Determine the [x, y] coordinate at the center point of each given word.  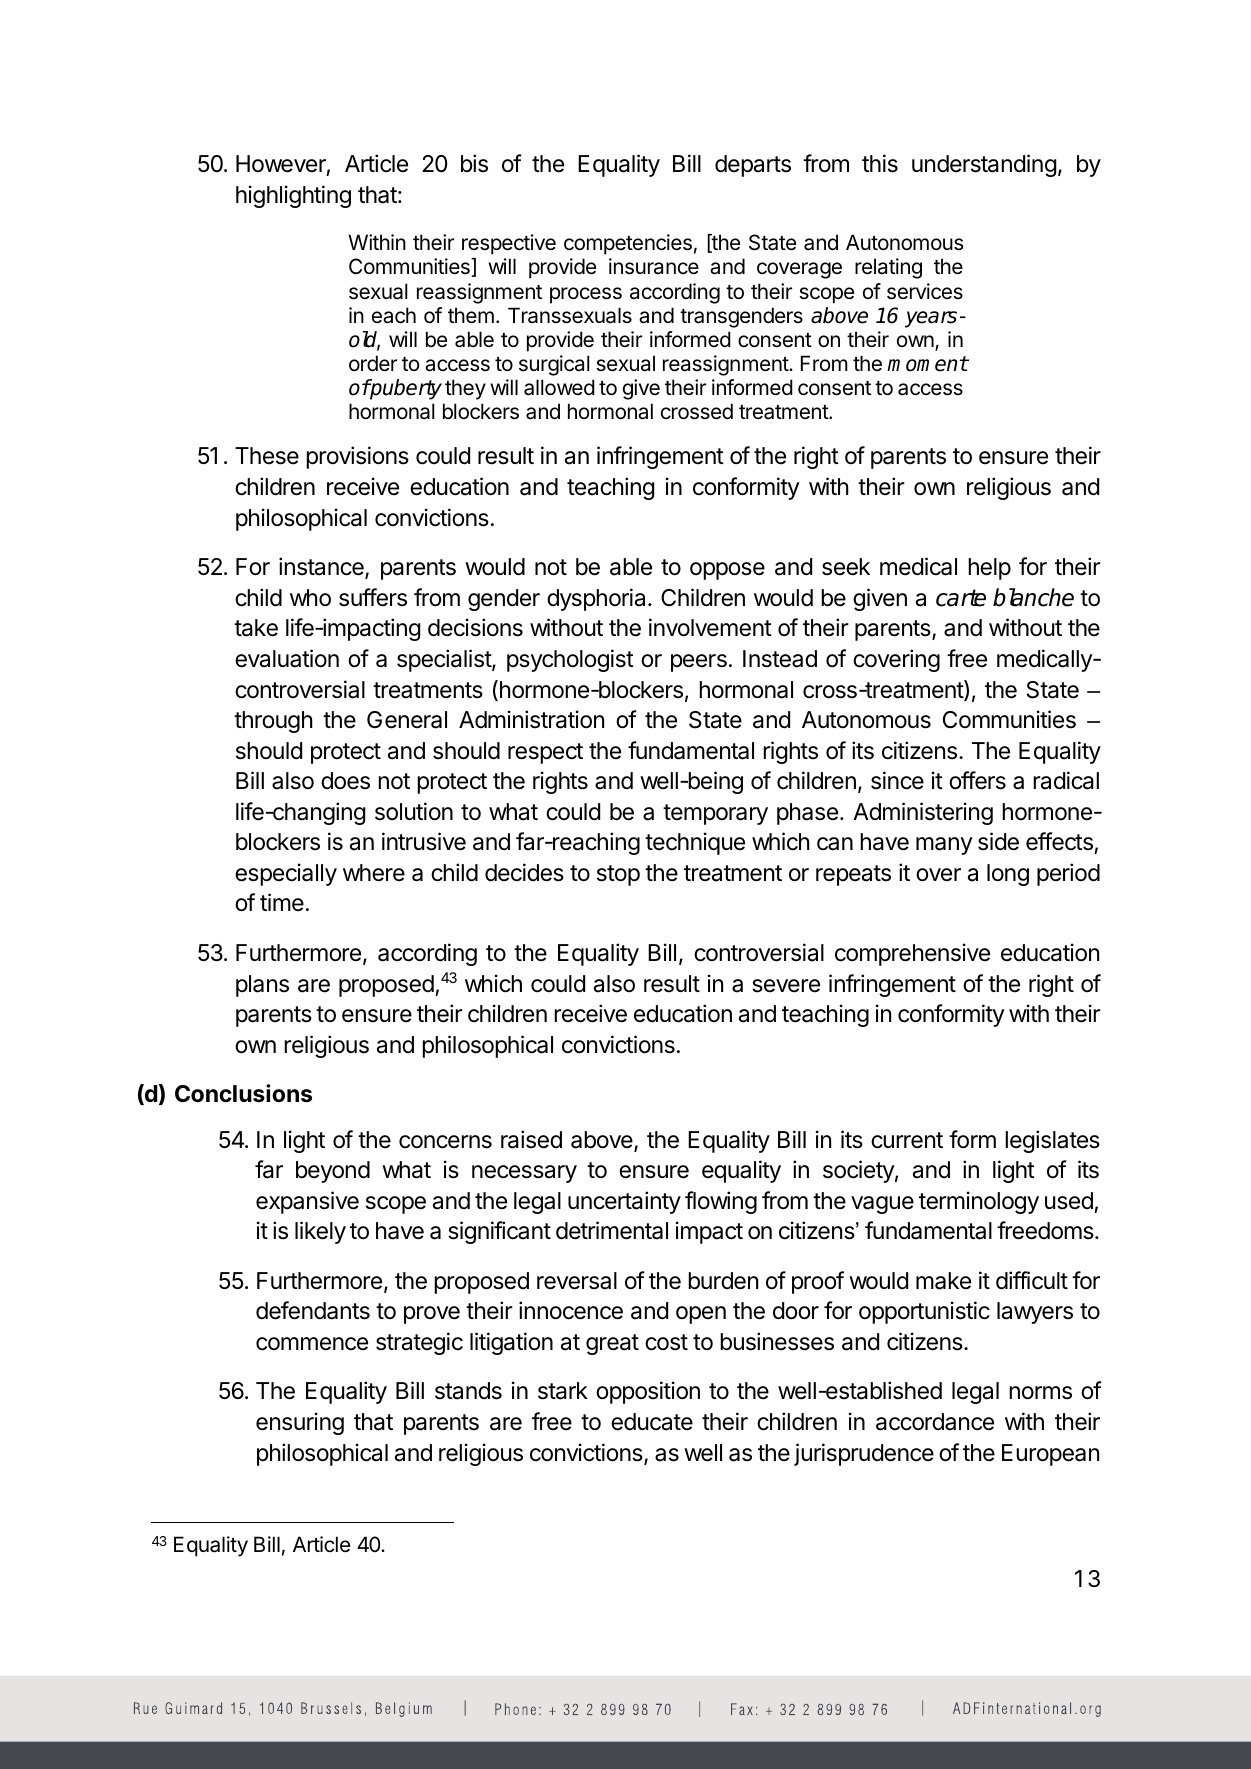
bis [474, 163]
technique [695, 843]
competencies [628, 244]
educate [652, 1422]
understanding [984, 165]
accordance [935, 1422]
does [345, 781]
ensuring [300, 1423]
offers [977, 780]
